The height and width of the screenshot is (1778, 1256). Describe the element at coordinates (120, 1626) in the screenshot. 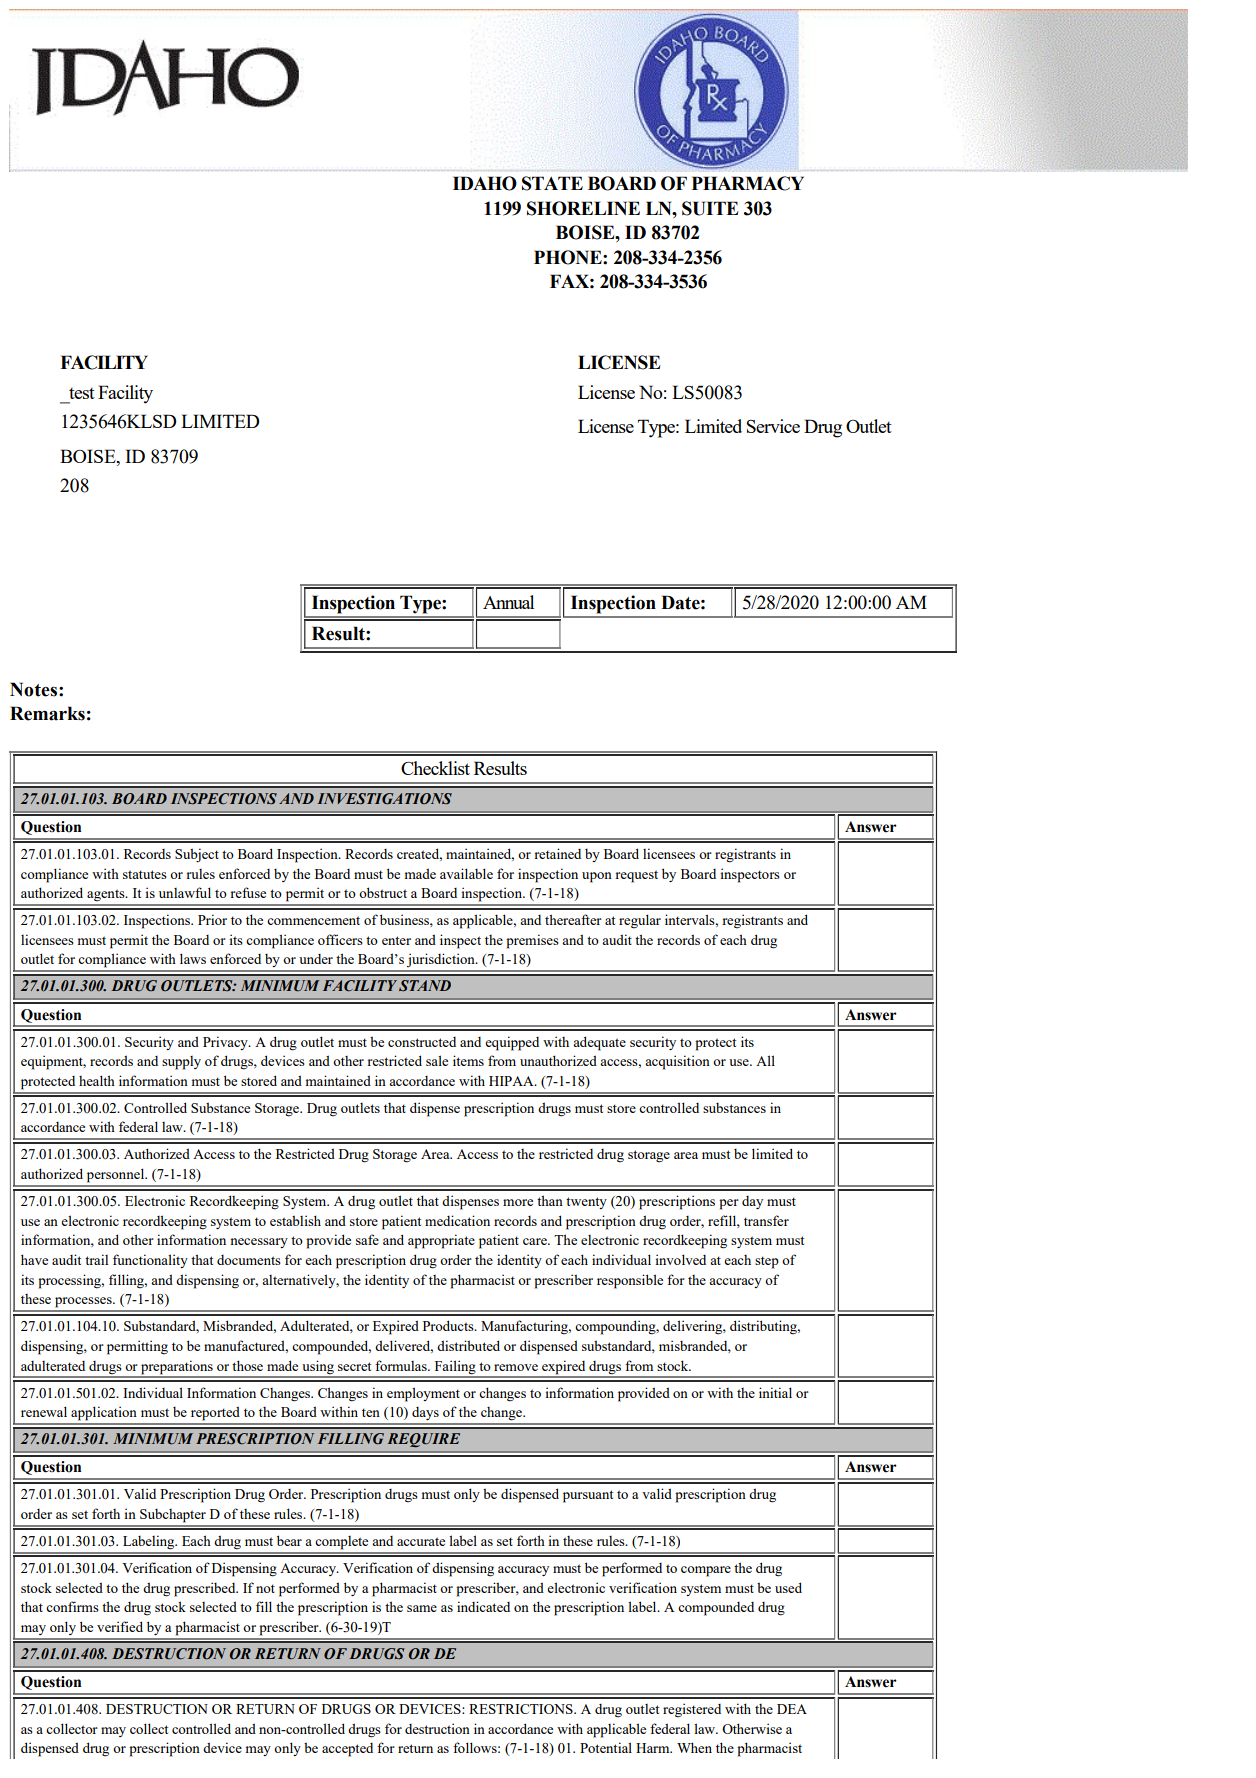

I see `verified` at that location.
